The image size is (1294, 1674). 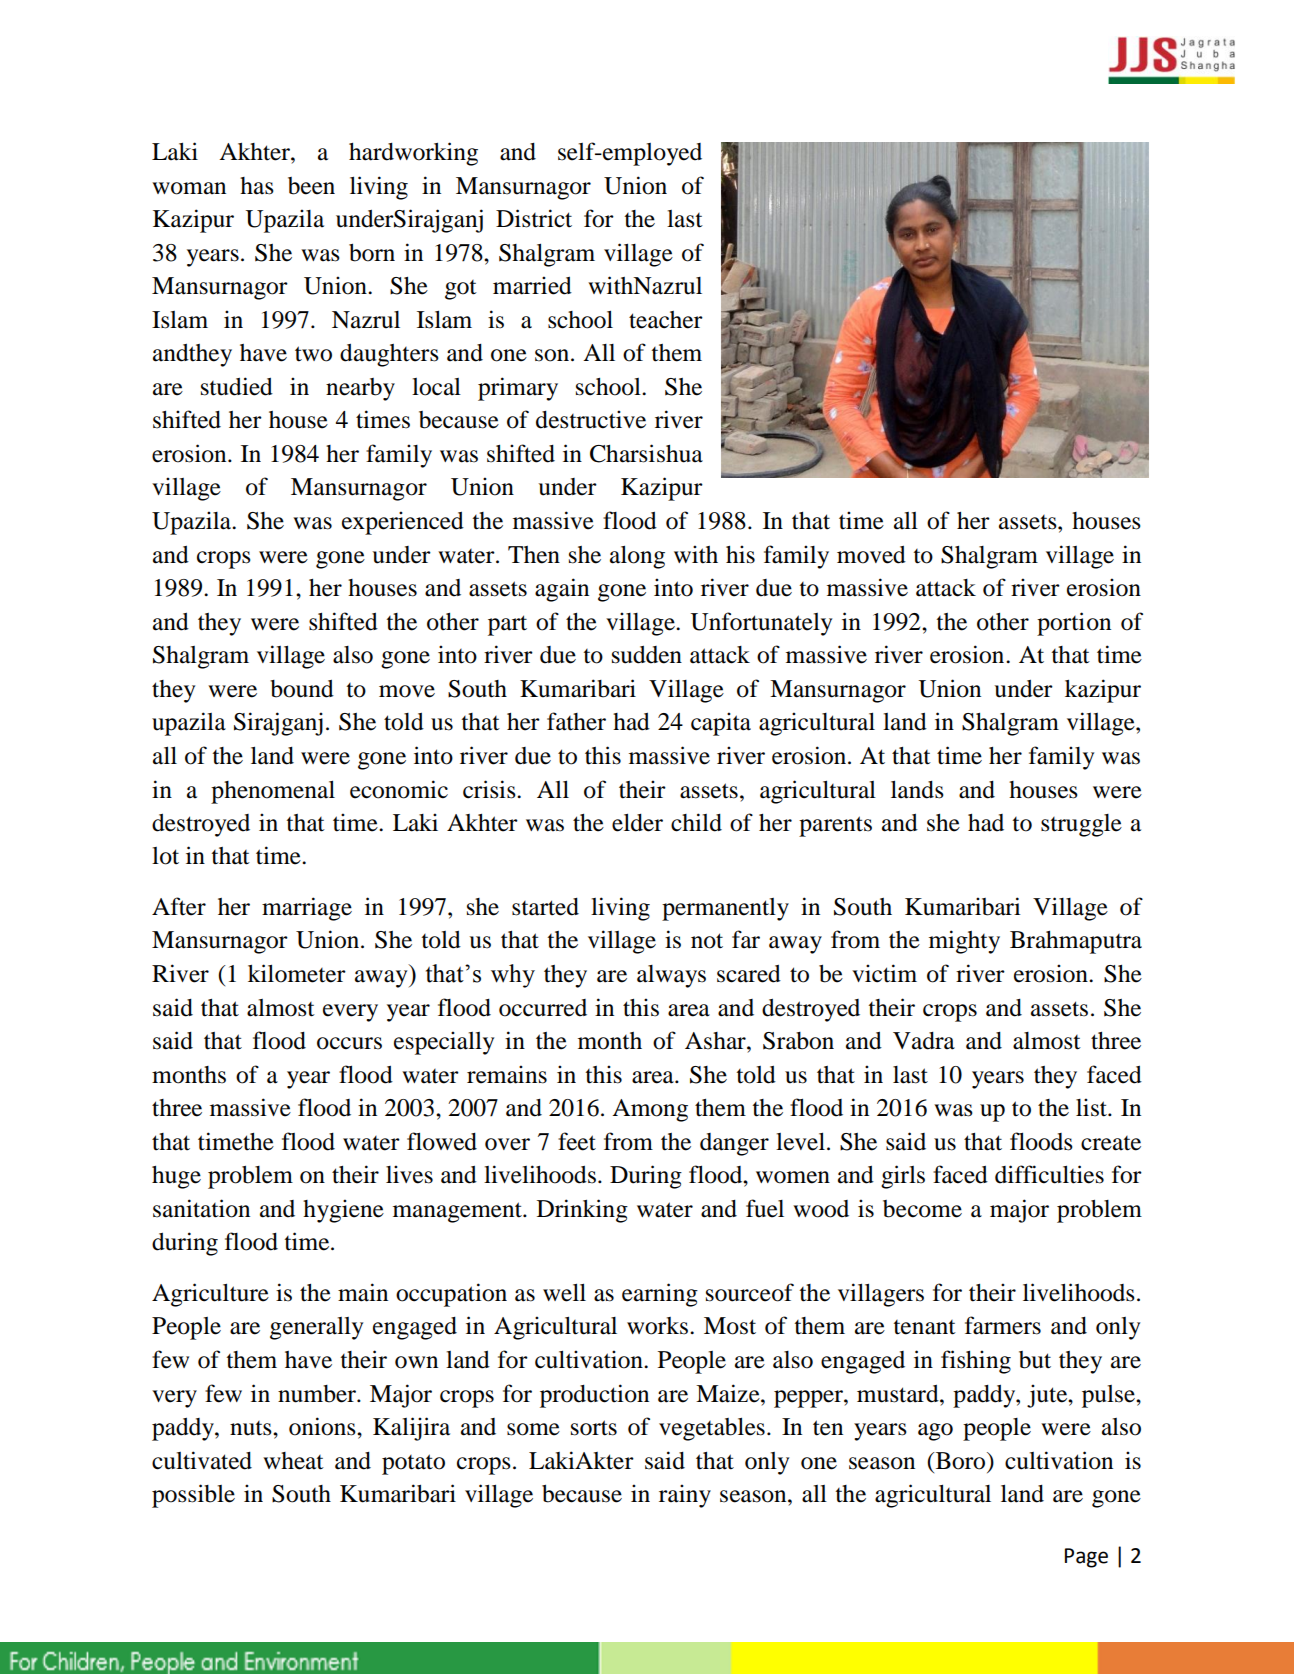 What do you see at coordinates (1049, 1174) in the screenshot?
I see `difficulties` at bounding box center [1049, 1174].
